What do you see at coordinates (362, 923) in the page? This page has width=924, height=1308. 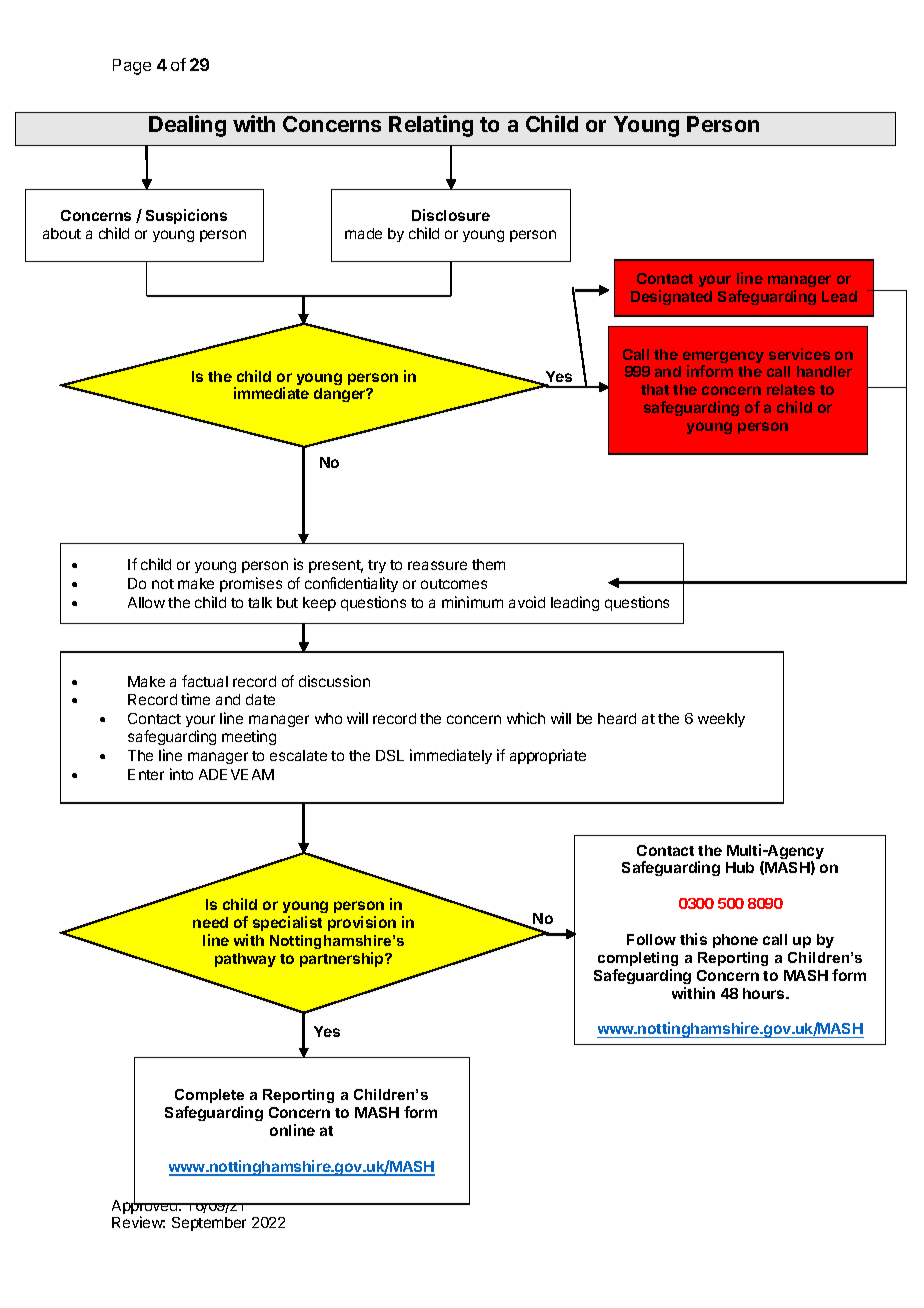 I see `provision` at bounding box center [362, 923].
